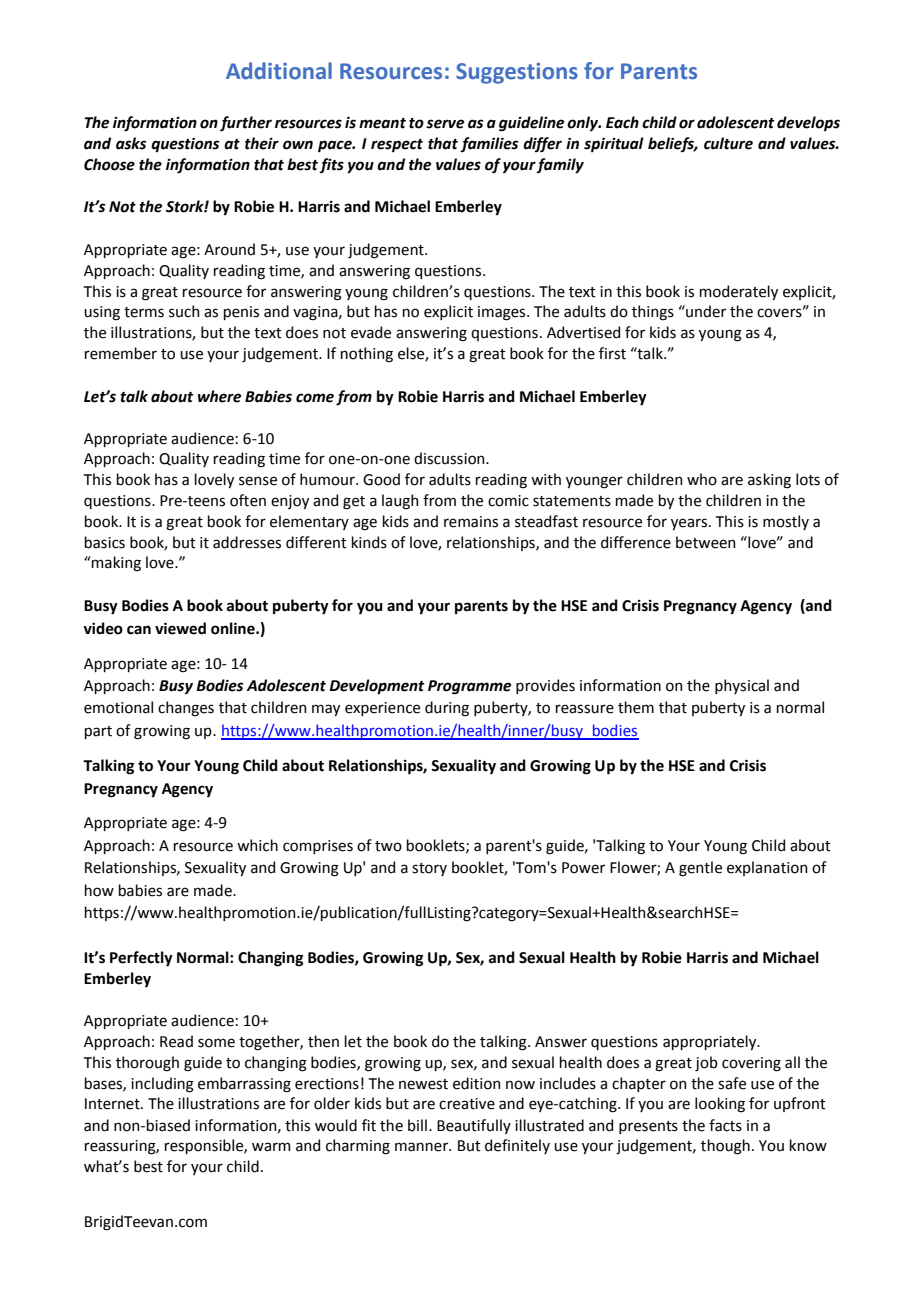  Describe the element at coordinates (162, 1085) in the page. I see `including` at that location.
